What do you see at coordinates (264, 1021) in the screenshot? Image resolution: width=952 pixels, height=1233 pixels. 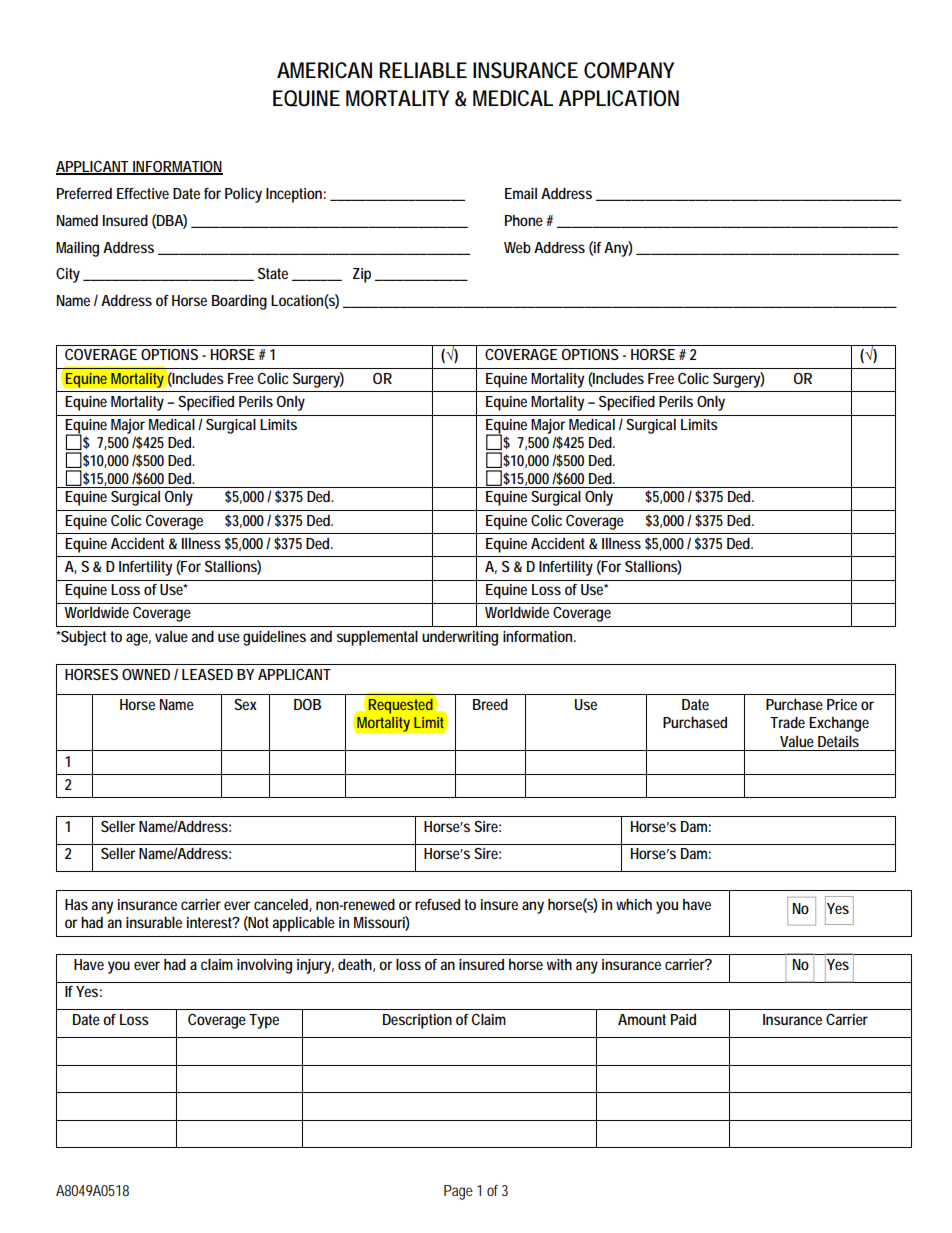 I see `Type` at bounding box center [264, 1021].
